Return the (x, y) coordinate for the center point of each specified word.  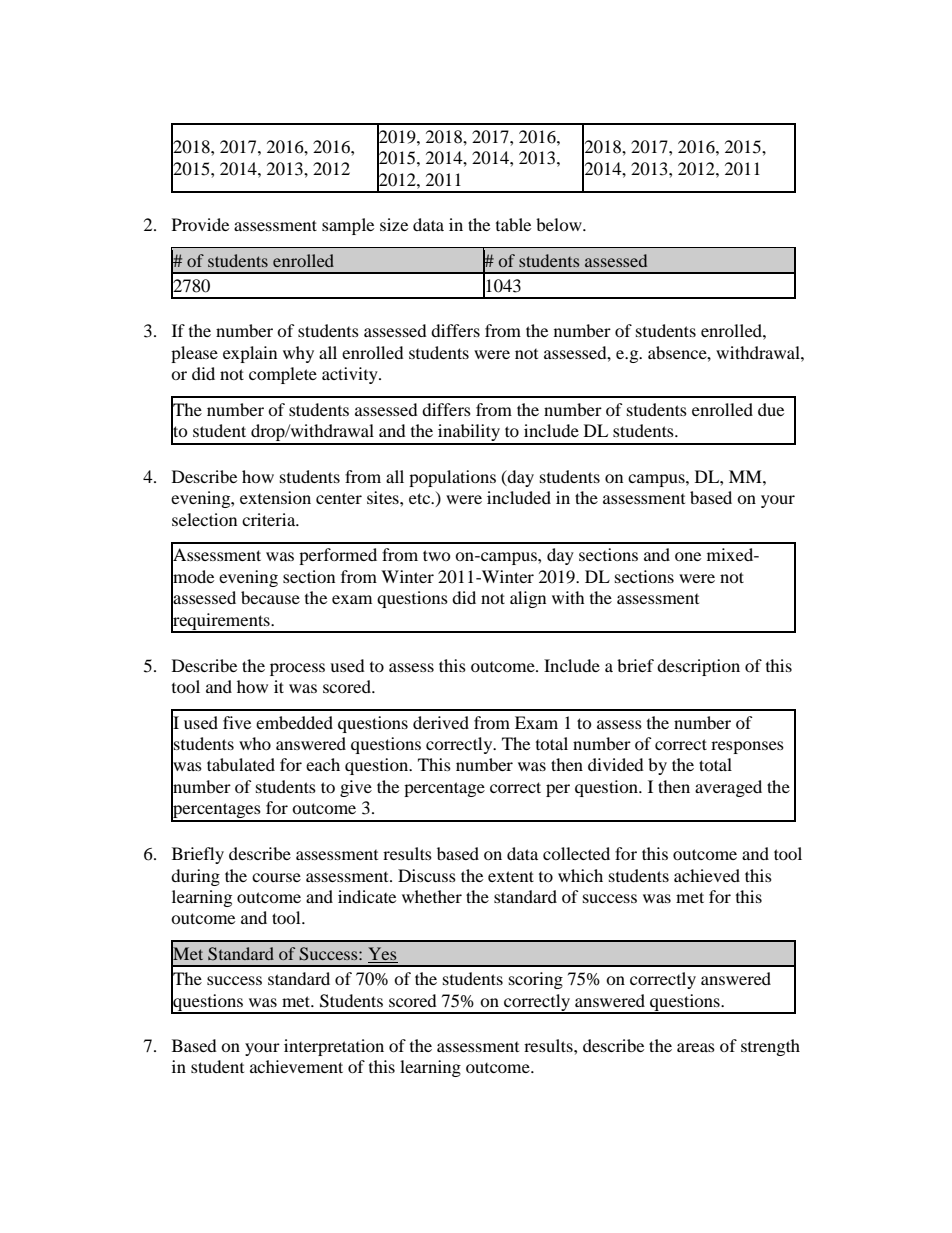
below (560, 224)
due (771, 409)
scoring (536, 980)
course (276, 877)
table (513, 224)
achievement (296, 1066)
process (297, 669)
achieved (707, 875)
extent (511, 876)
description (698, 667)
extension (275, 497)
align (528, 599)
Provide (200, 224)
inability (469, 434)
